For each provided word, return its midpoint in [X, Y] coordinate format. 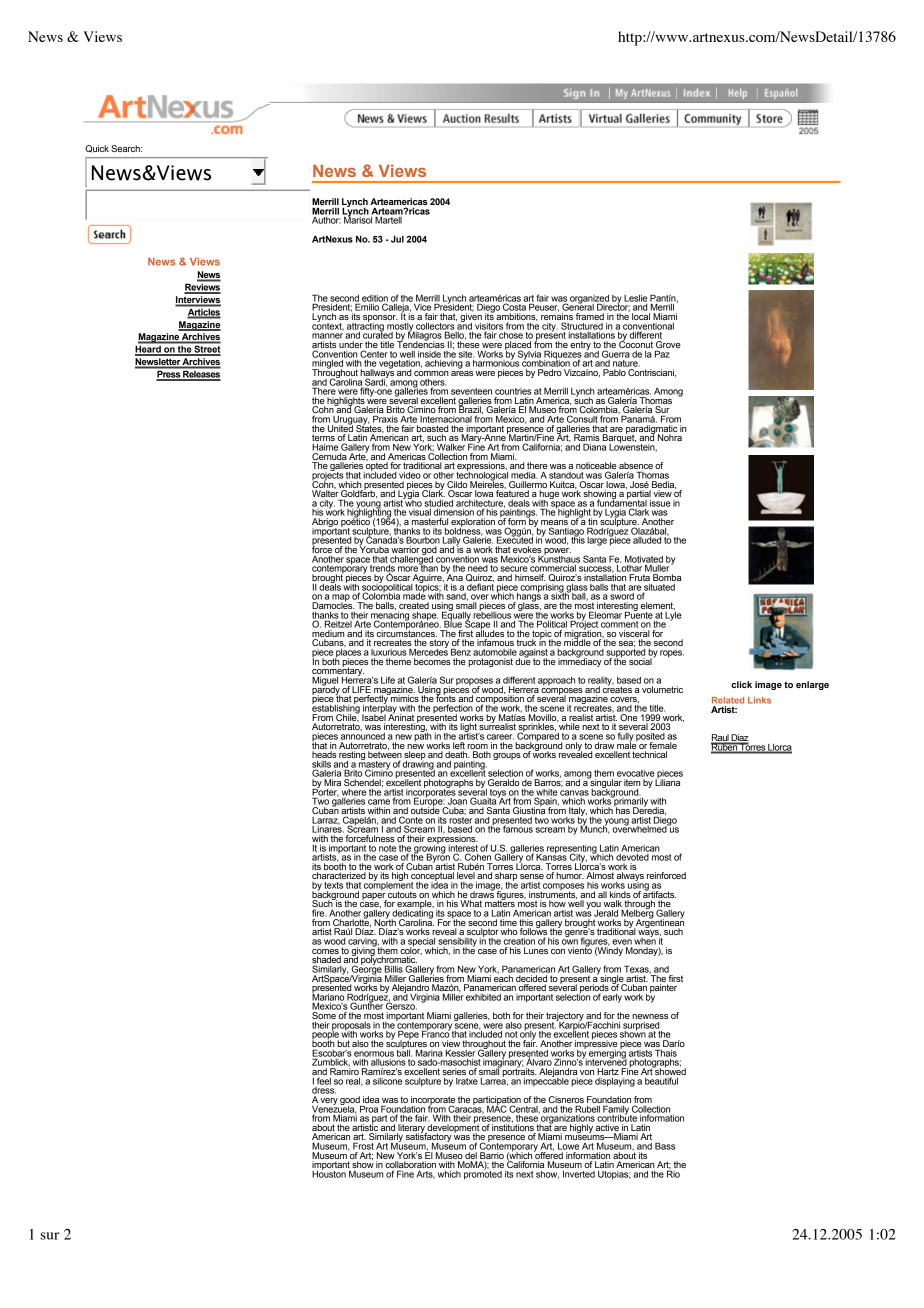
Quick [97, 149]
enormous [374, 1054]
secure [514, 569]
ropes [672, 654]
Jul [397, 239]
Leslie [635, 298]
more [409, 568]
